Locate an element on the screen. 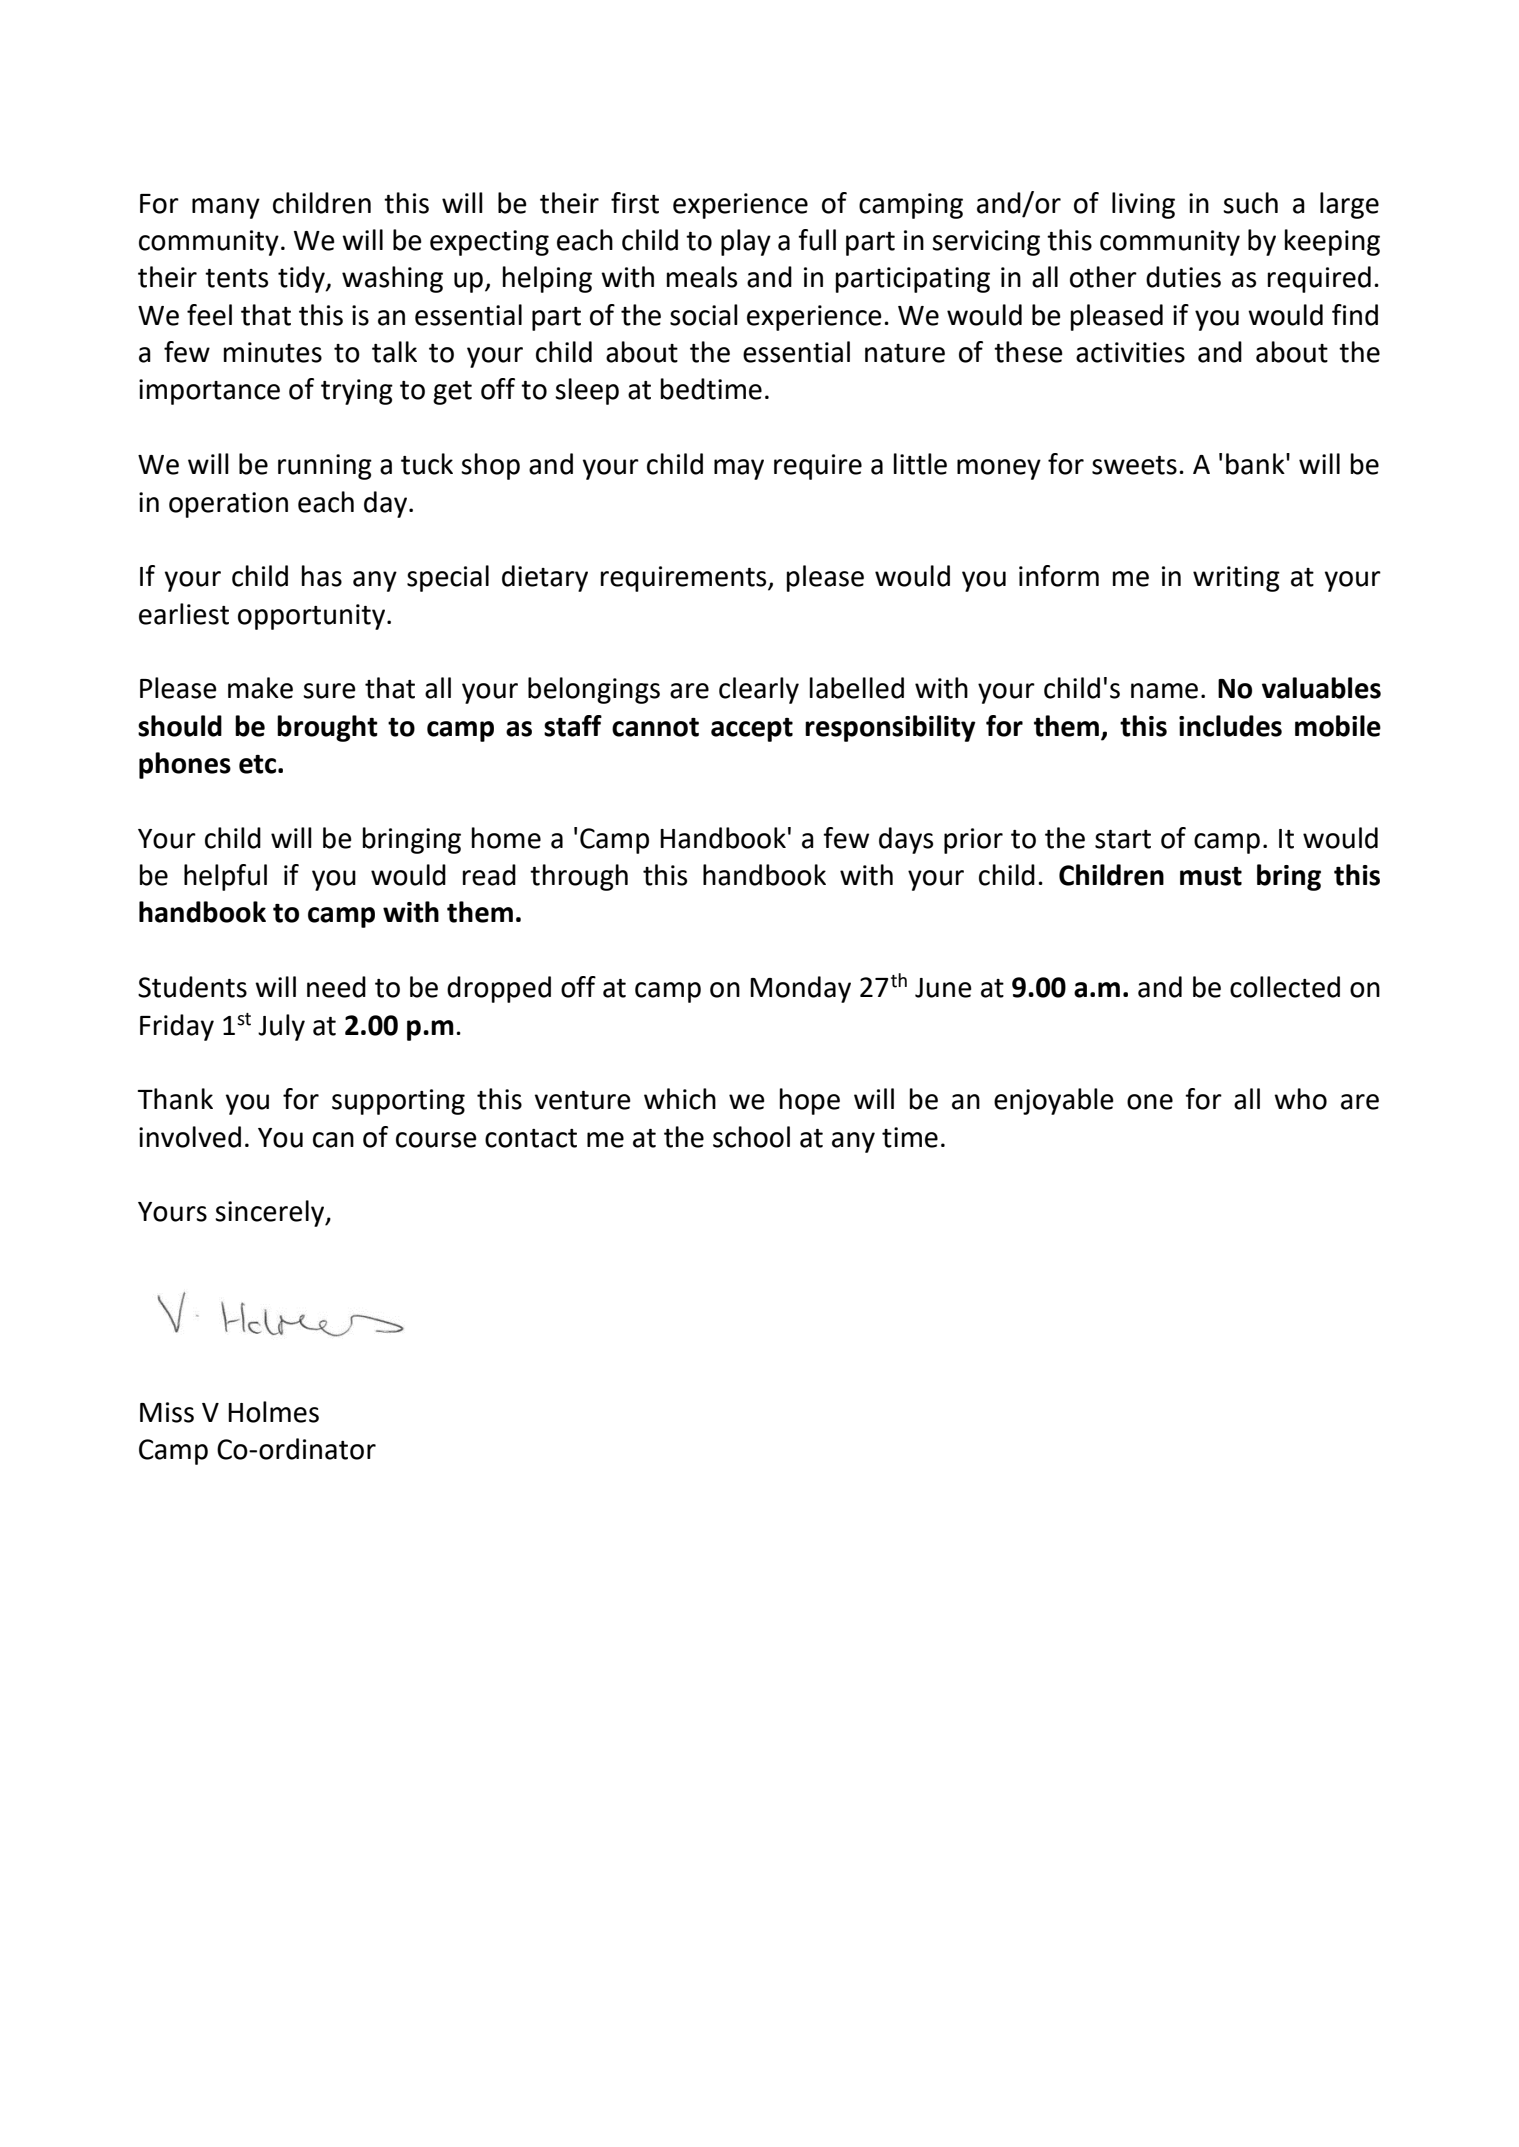  play is located at coordinates (746, 242).
